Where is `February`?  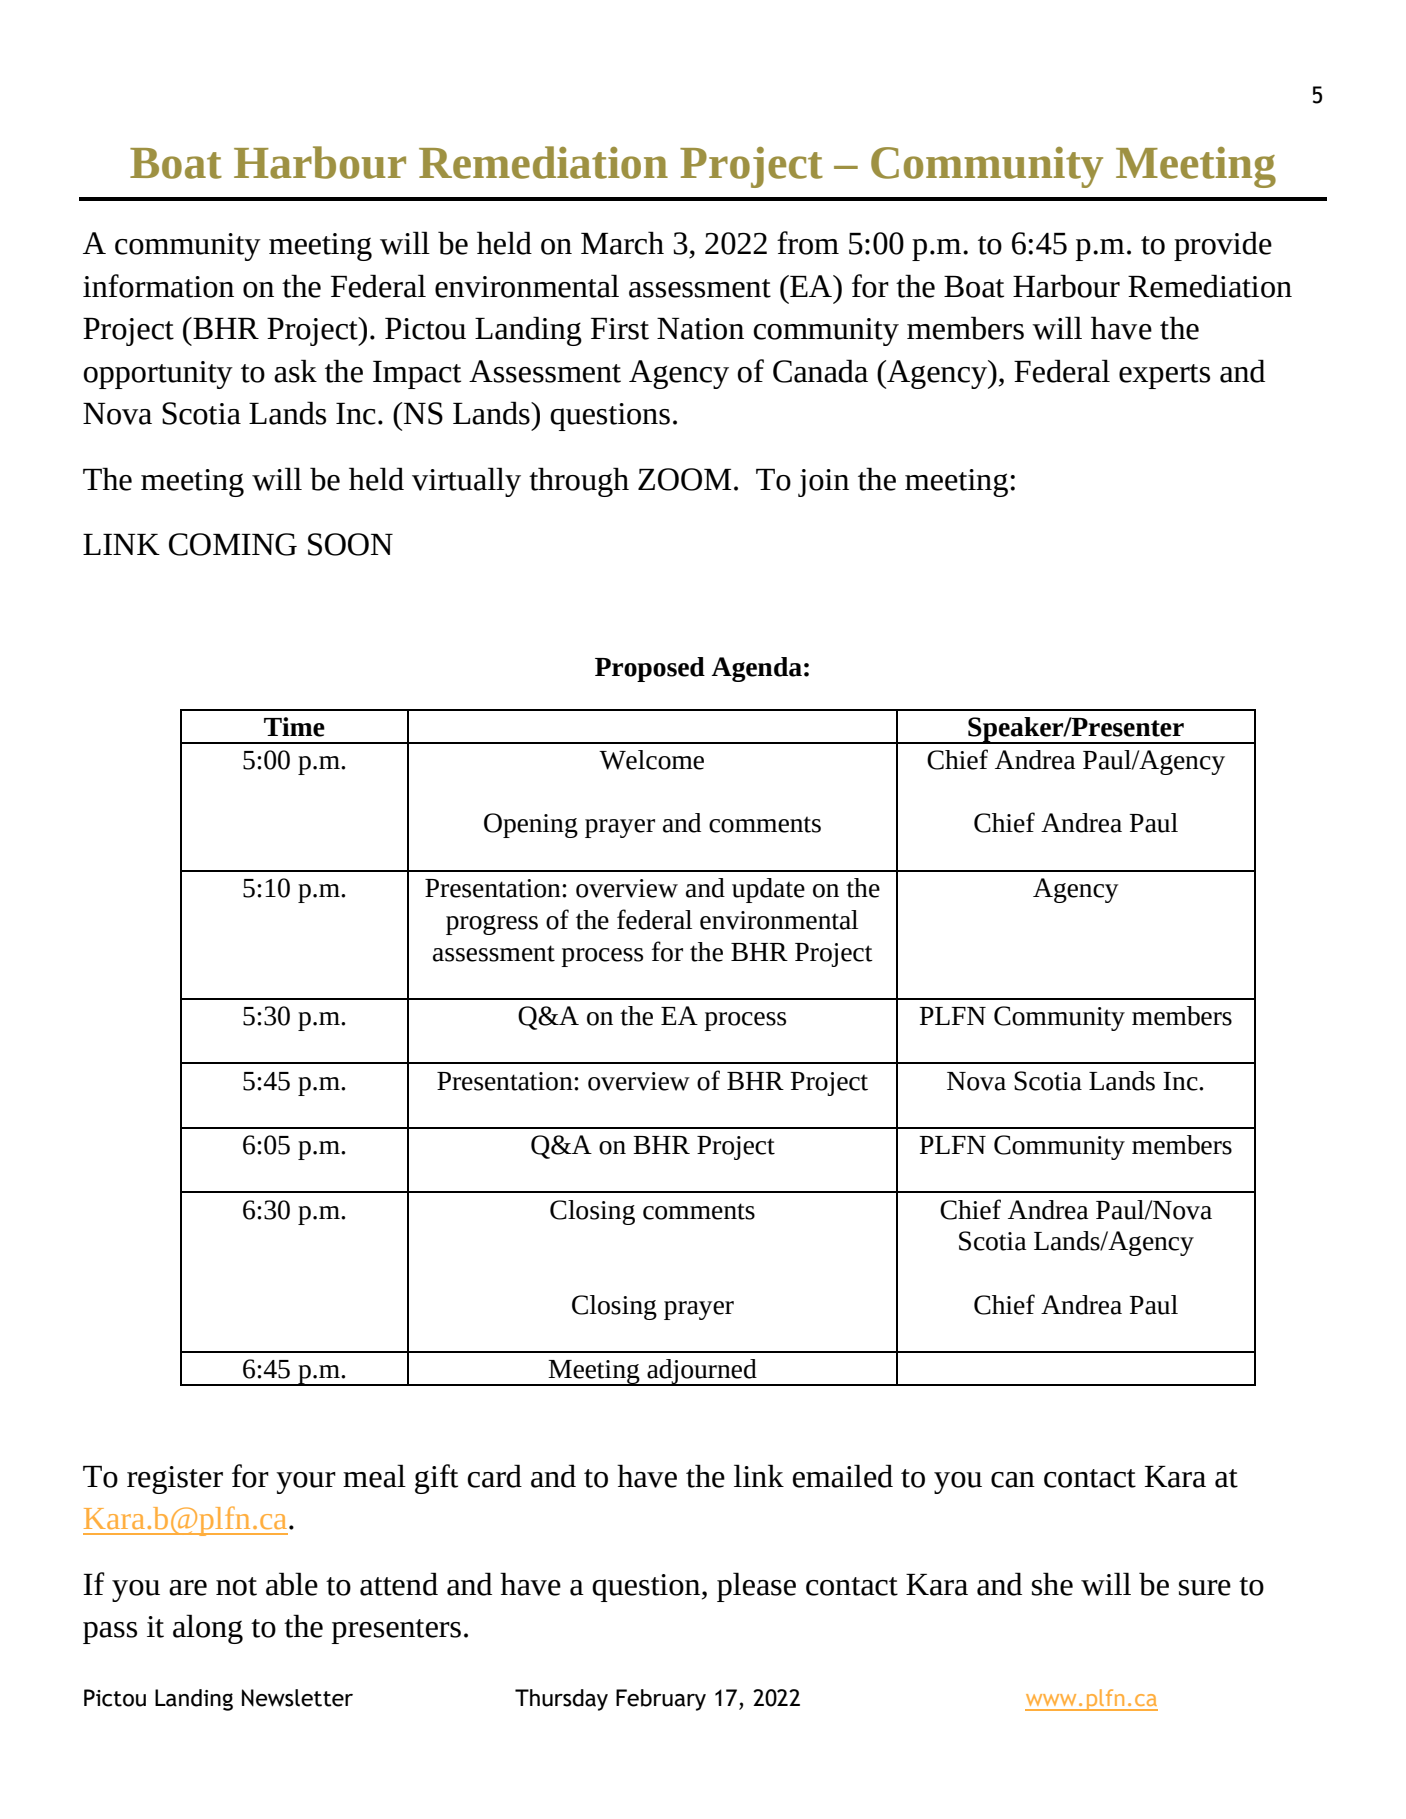
February is located at coordinates (661, 1700).
